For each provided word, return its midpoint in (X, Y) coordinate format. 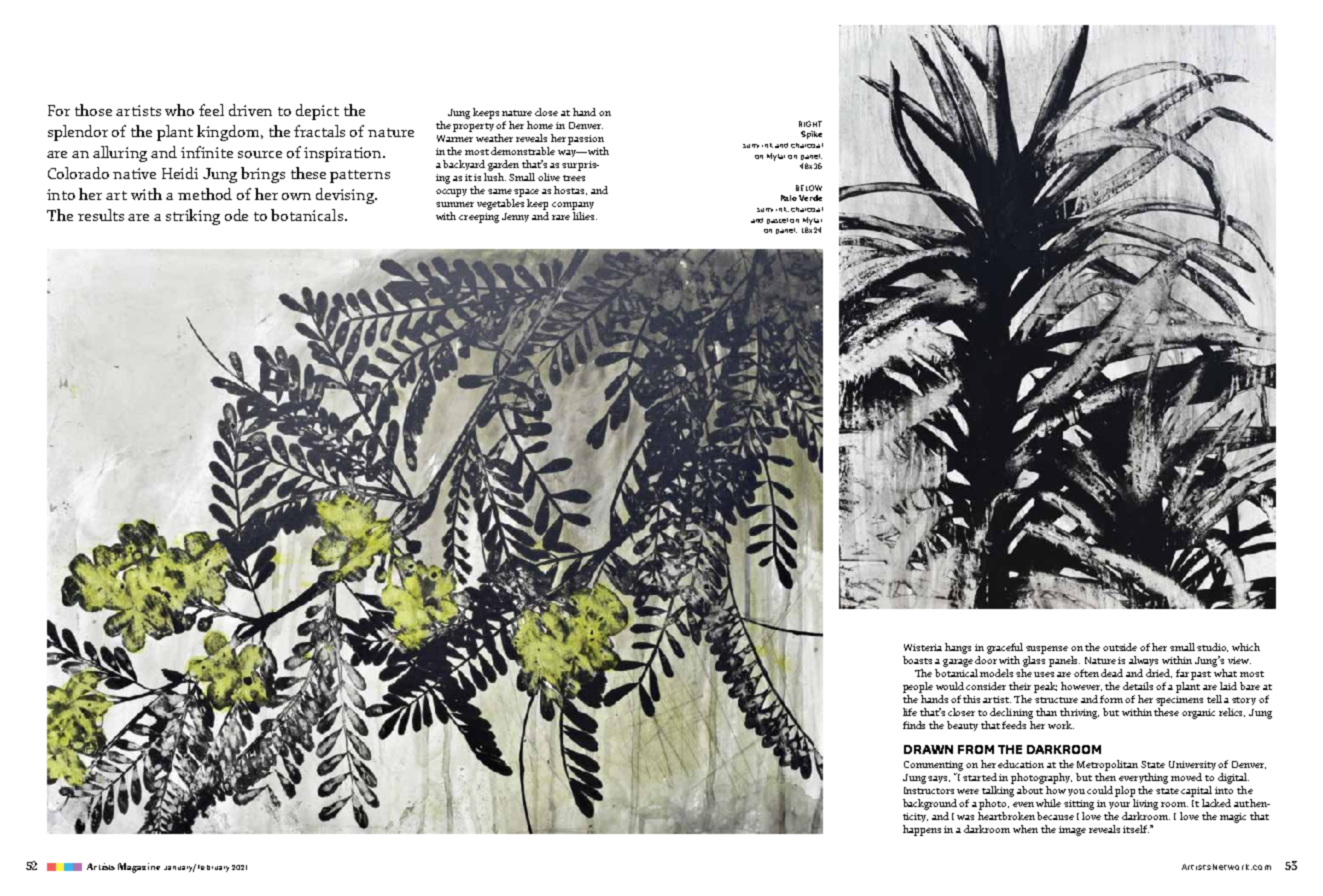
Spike (811, 135)
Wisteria (923, 647)
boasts (917, 660)
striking (193, 217)
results (101, 215)
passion (586, 140)
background (931, 804)
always (1143, 661)
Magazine (139, 868)
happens (922, 830)
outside (1120, 647)
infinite (207, 152)
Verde (810, 198)
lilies (585, 216)
